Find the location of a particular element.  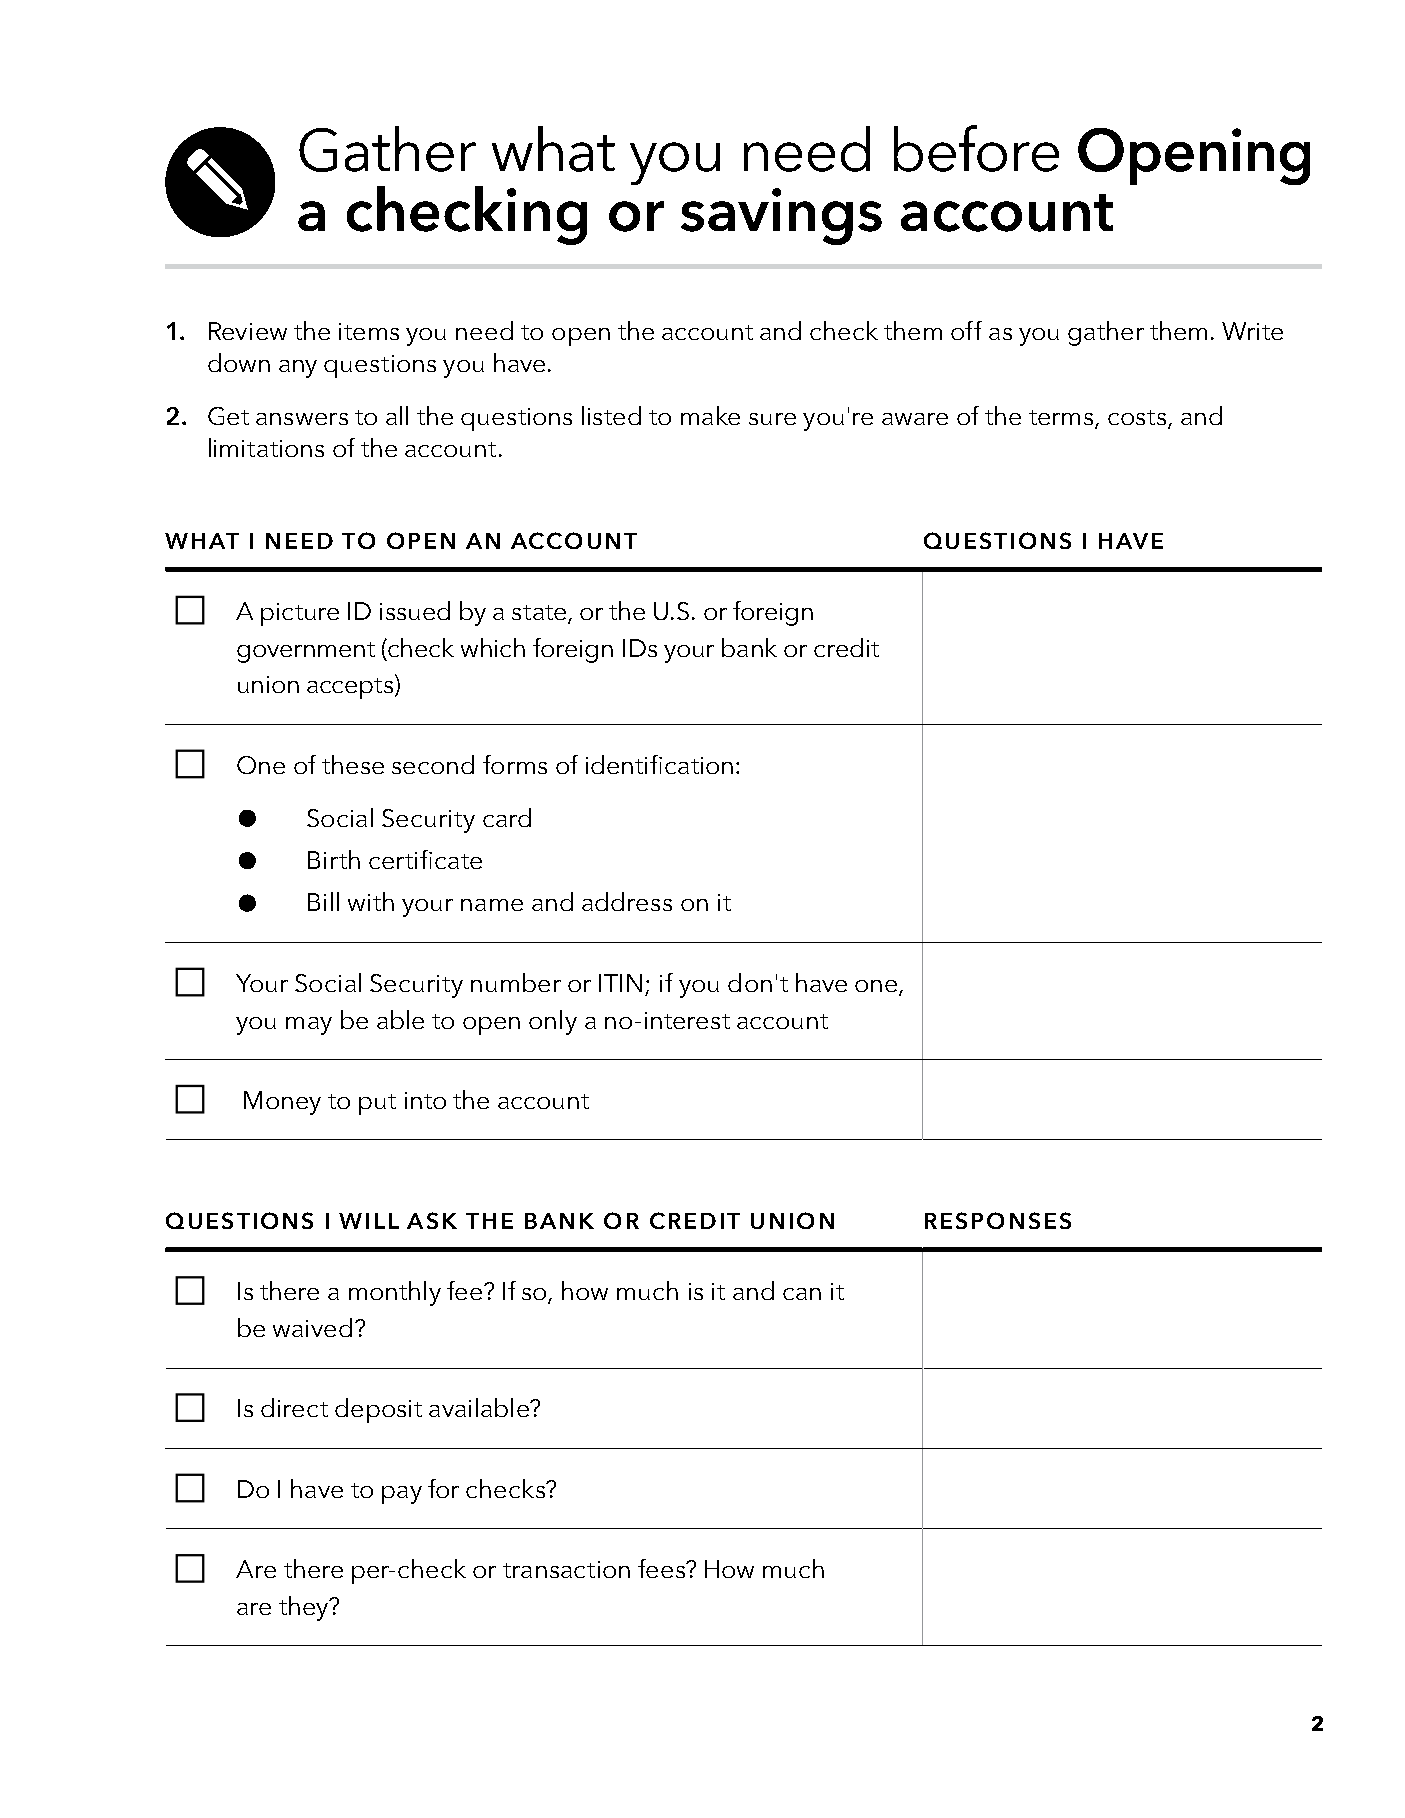

RESPONSES is located at coordinates (998, 1220).
